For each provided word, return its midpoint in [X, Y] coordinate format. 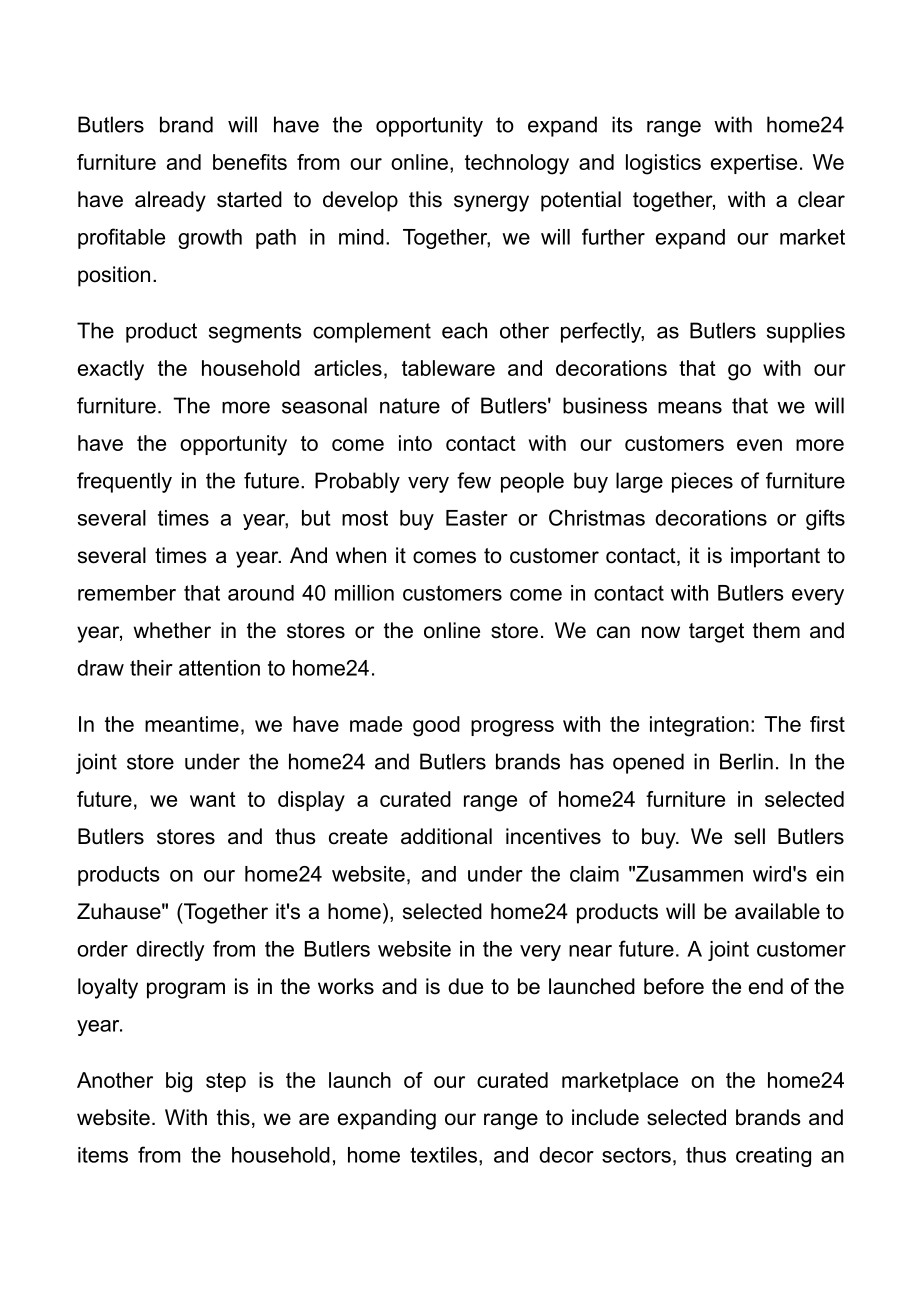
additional [446, 836]
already [170, 201]
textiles [443, 1155]
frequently [124, 482]
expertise [754, 164]
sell [749, 836]
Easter [477, 518]
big [179, 1082]
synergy [491, 203]
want [213, 799]
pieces [702, 482]
